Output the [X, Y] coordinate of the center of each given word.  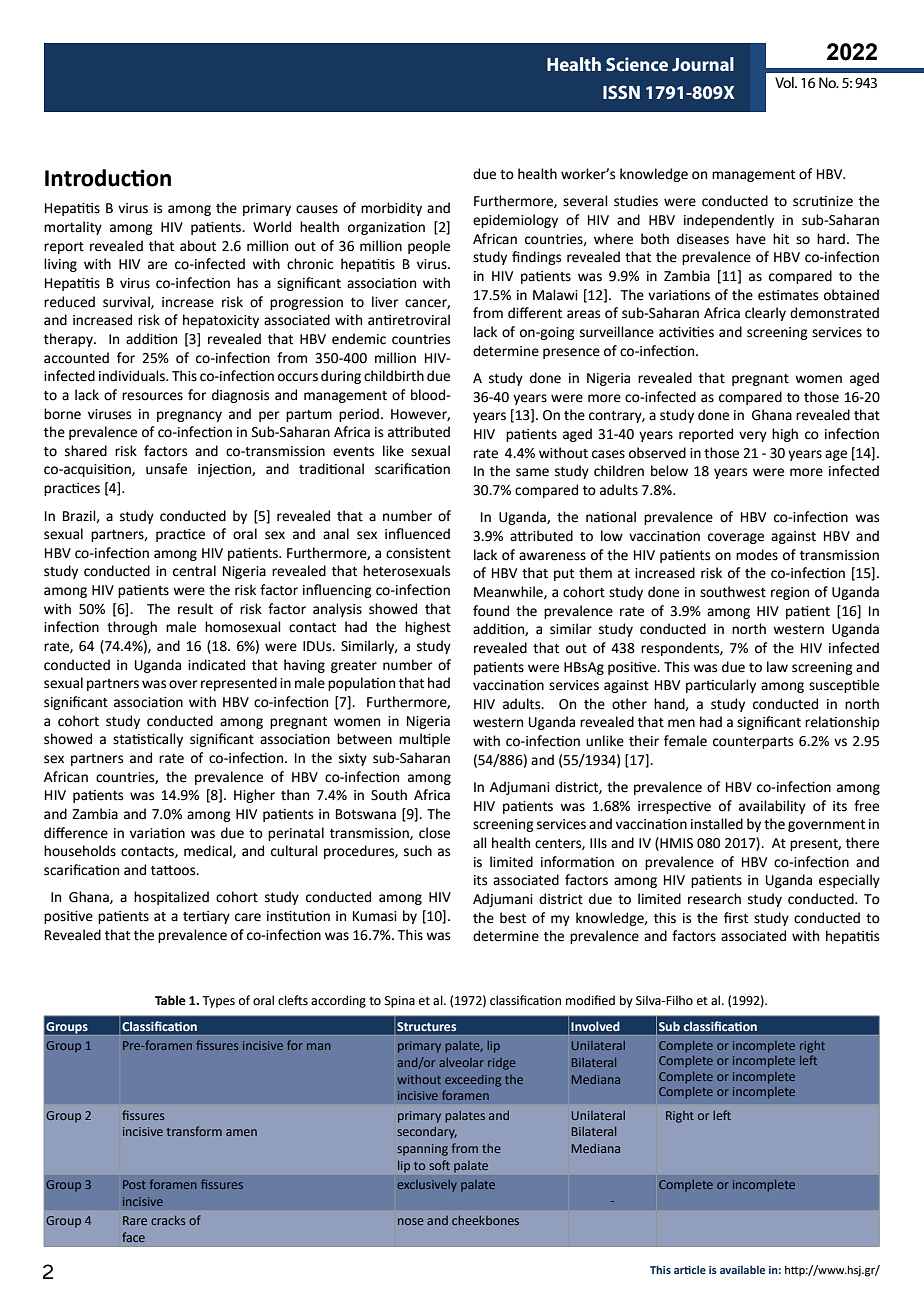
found [491, 611]
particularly [721, 686]
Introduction [108, 178]
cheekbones [485, 1220]
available [742, 1269]
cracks [168, 1220]
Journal [703, 64]
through [132, 628]
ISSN [621, 92]
